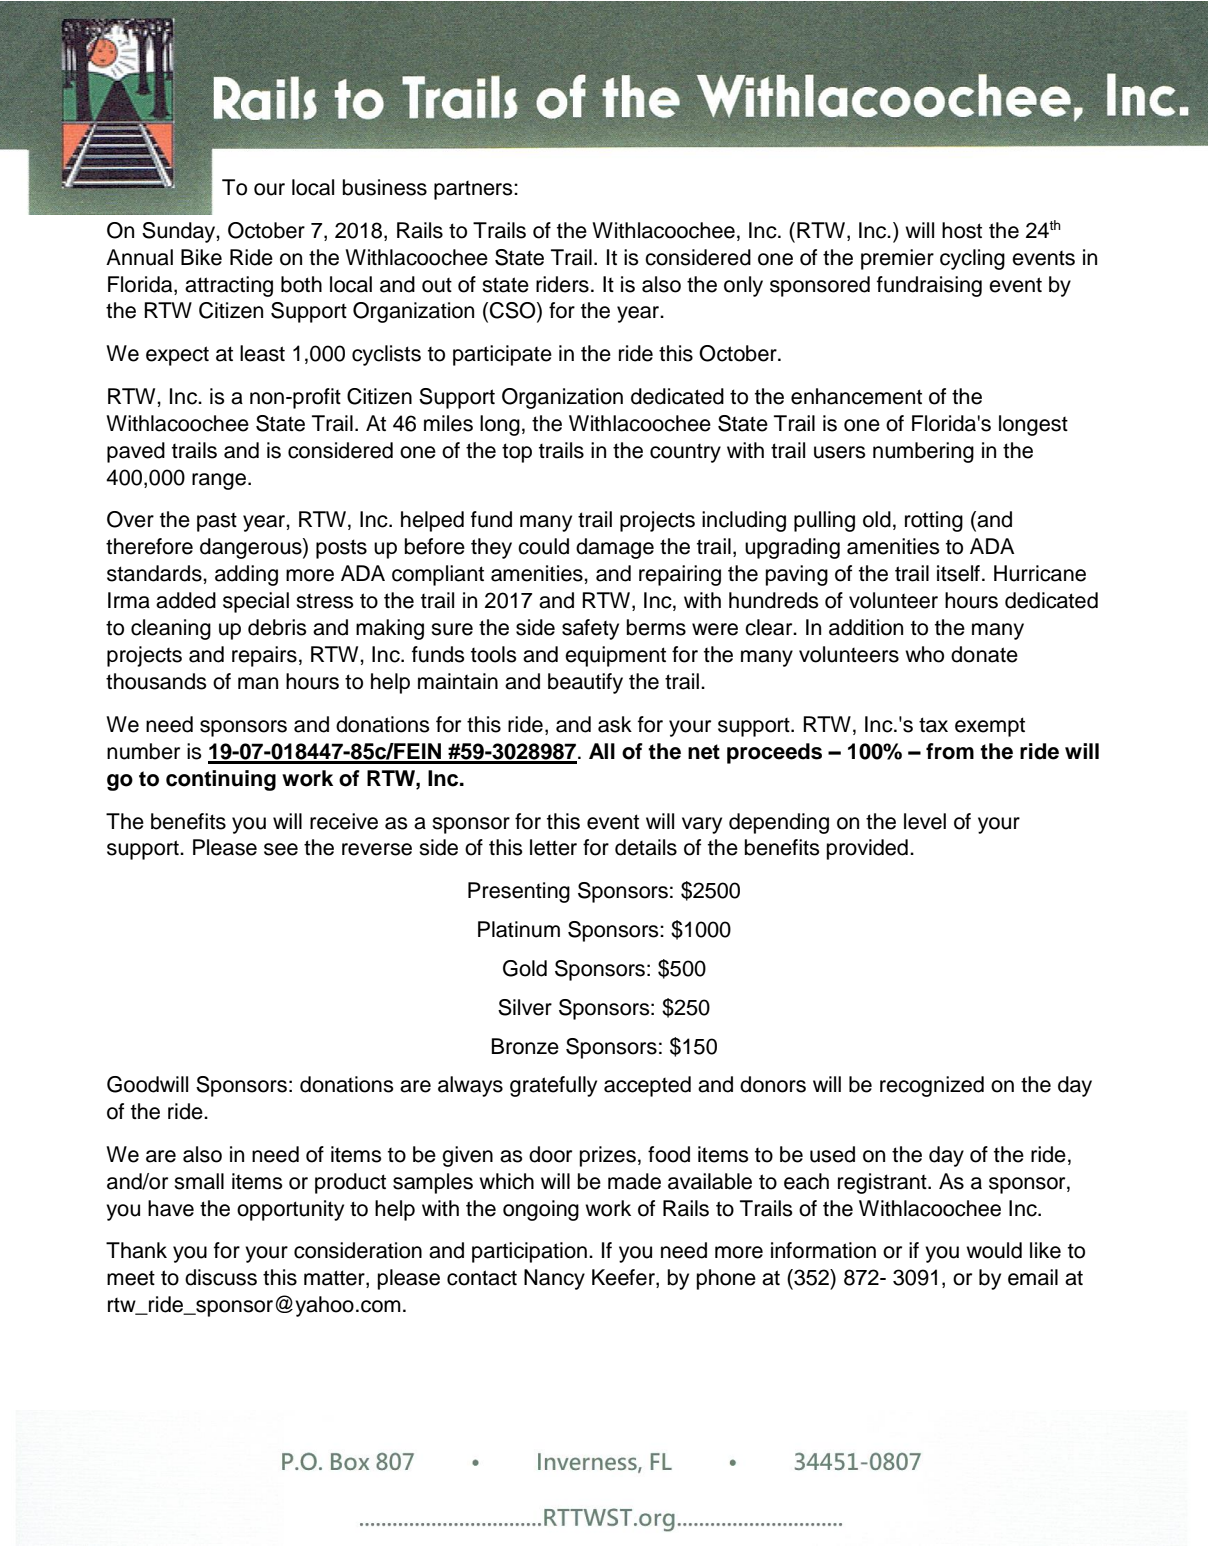 This document has height=1563, width=1208. Describe the element at coordinates (517, 453) in the document. I see `top` at that location.
